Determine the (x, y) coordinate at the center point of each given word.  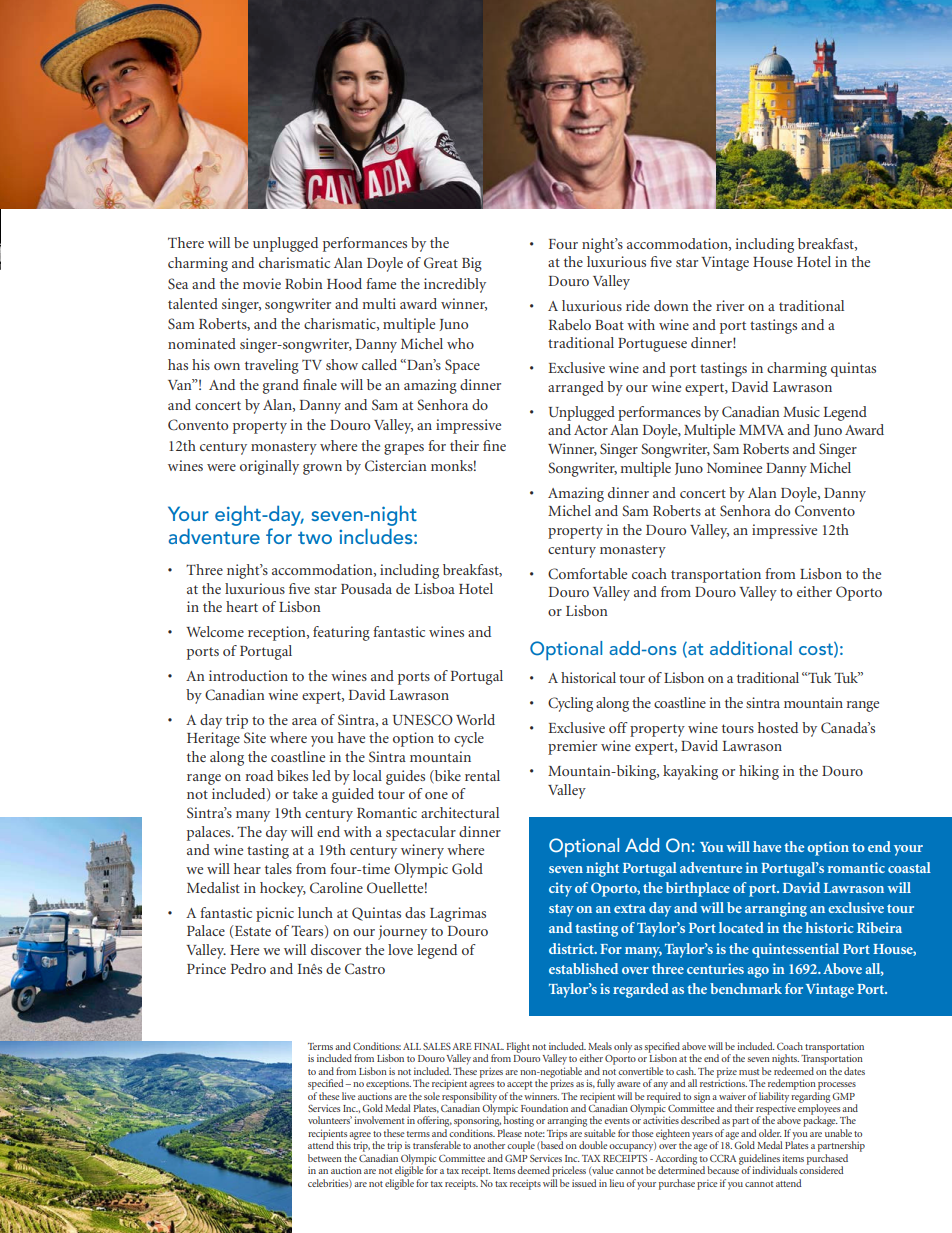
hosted (778, 727)
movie (262, 283)
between (325, 1158)
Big (472, 264)
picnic (275, 914)
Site (255, 737)
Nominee (734, 467)
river (730, 305)
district (572, 948)
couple (521, 1146)
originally (269, 467)
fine (494, 445)
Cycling (570, 704)
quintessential (795, 950)
